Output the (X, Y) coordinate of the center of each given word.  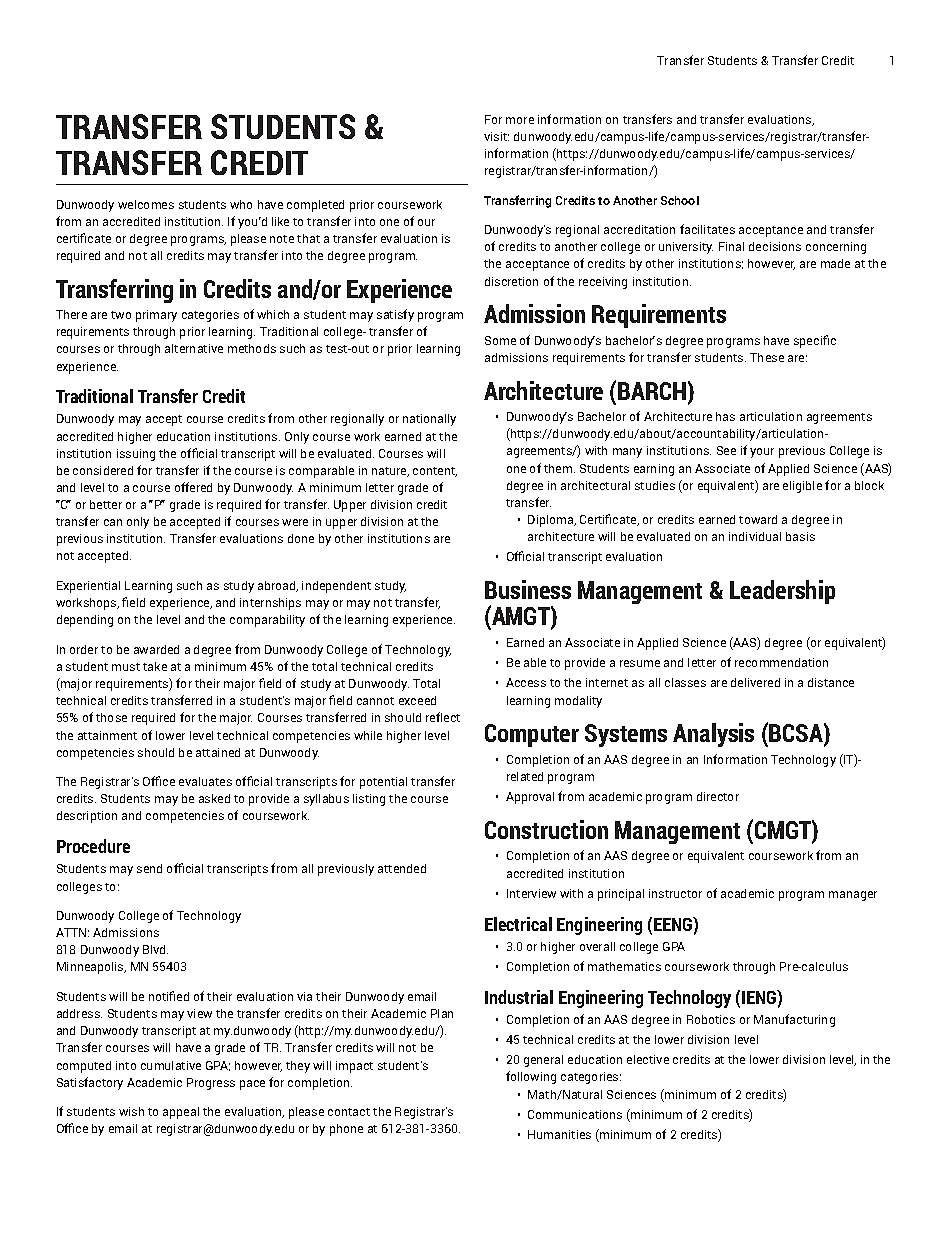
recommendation (781, 662)
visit (496, 136)
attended (402, 868)
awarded (156, 649)
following (531, 1077)
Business (528, 589)
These (767, 357)
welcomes (146, 204)
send (149, 868)
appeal (181, 1113)
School (680, 200)
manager (853, 896)
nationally (429, 420)
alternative (194, 348)
